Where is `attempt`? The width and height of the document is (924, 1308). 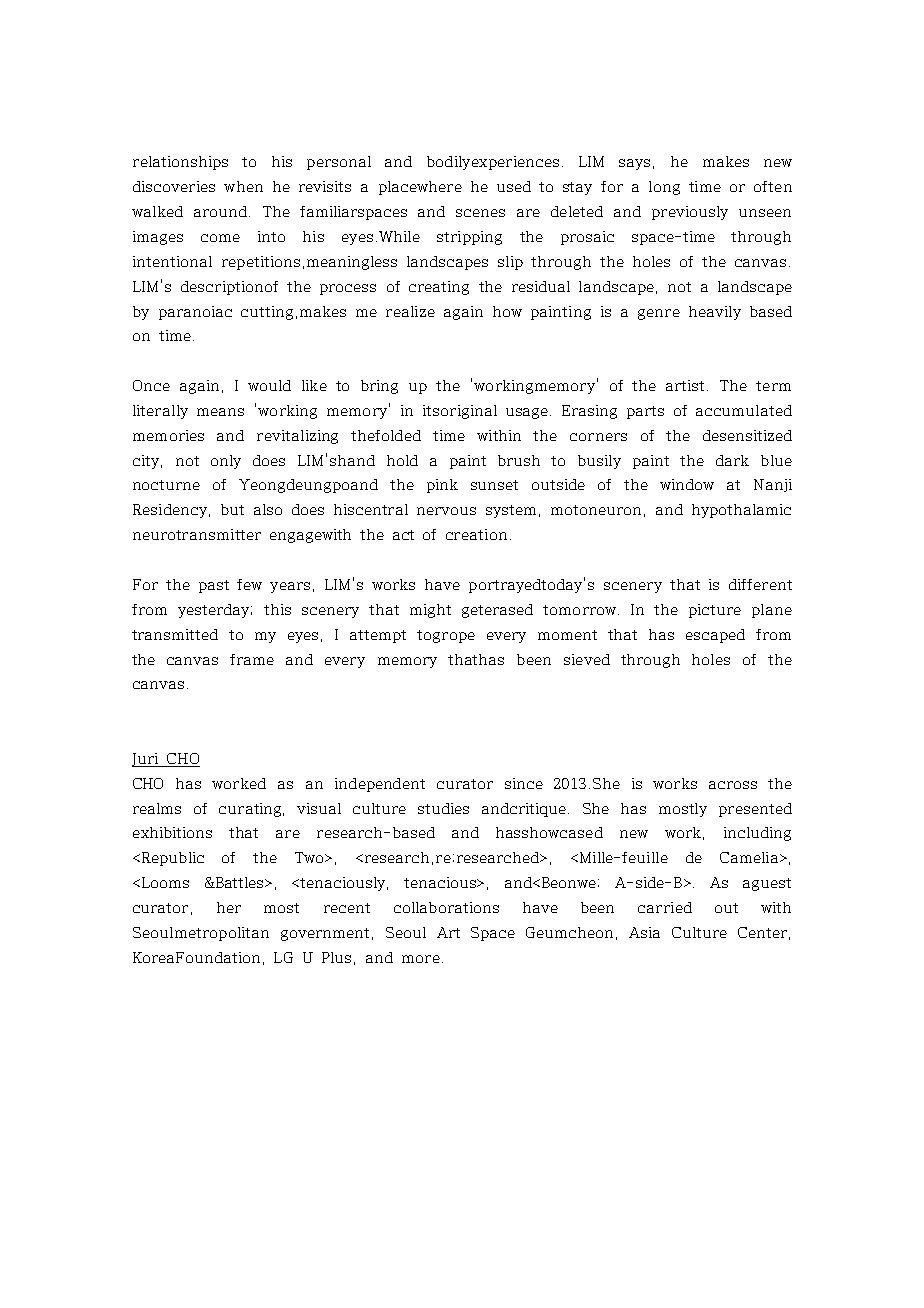
attempt is located at coordinates (378, 636).
